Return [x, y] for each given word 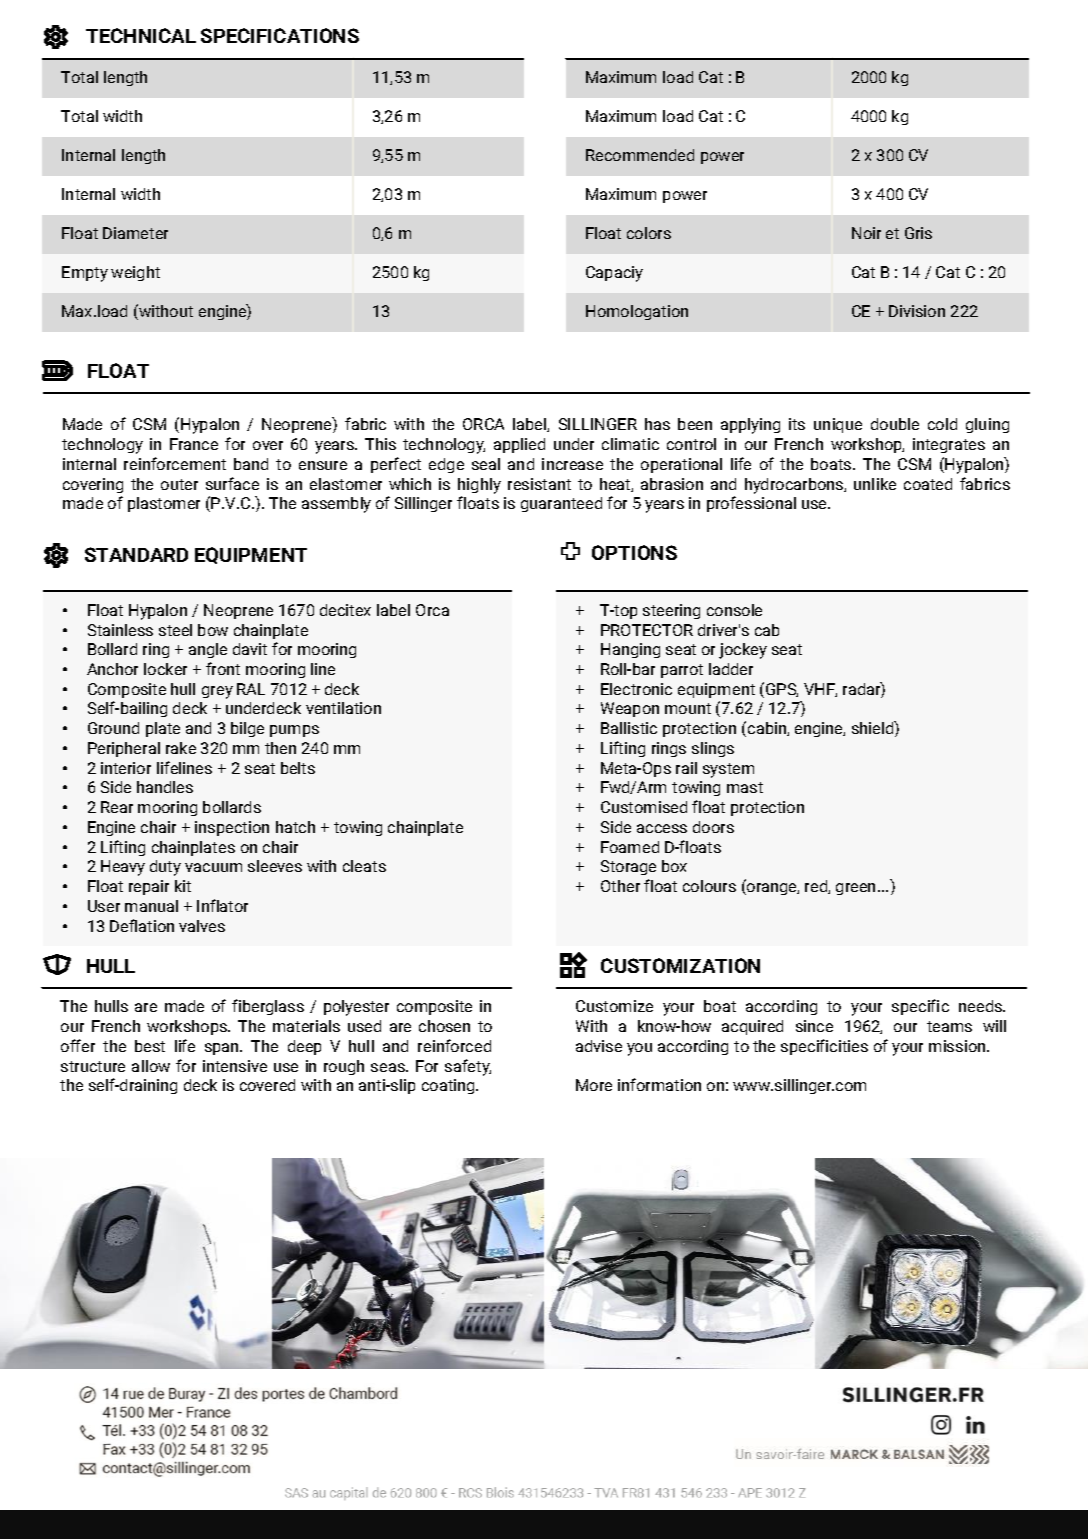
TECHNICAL [141, 35]
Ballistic [629, 728]
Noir [866, 233]
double [895, 424]
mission [958, 1046]
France [194, 444]
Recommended [640, 155]
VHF [820, 690]
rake [181, 748]
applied [519, 445]
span [223, 1049]
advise [599, 1046]
